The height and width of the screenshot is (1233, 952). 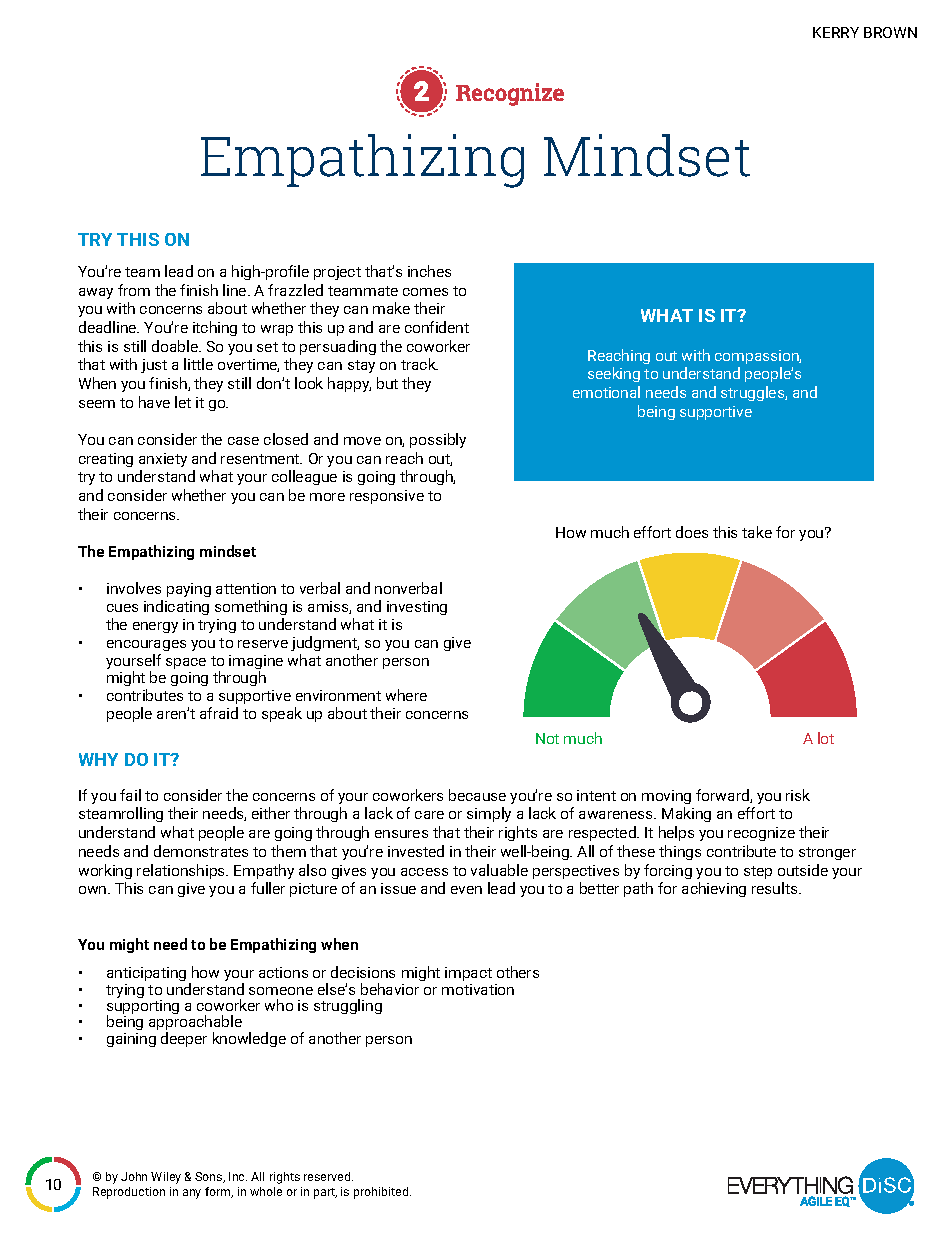 I want to click on investing, so click(x=417, y=608).
